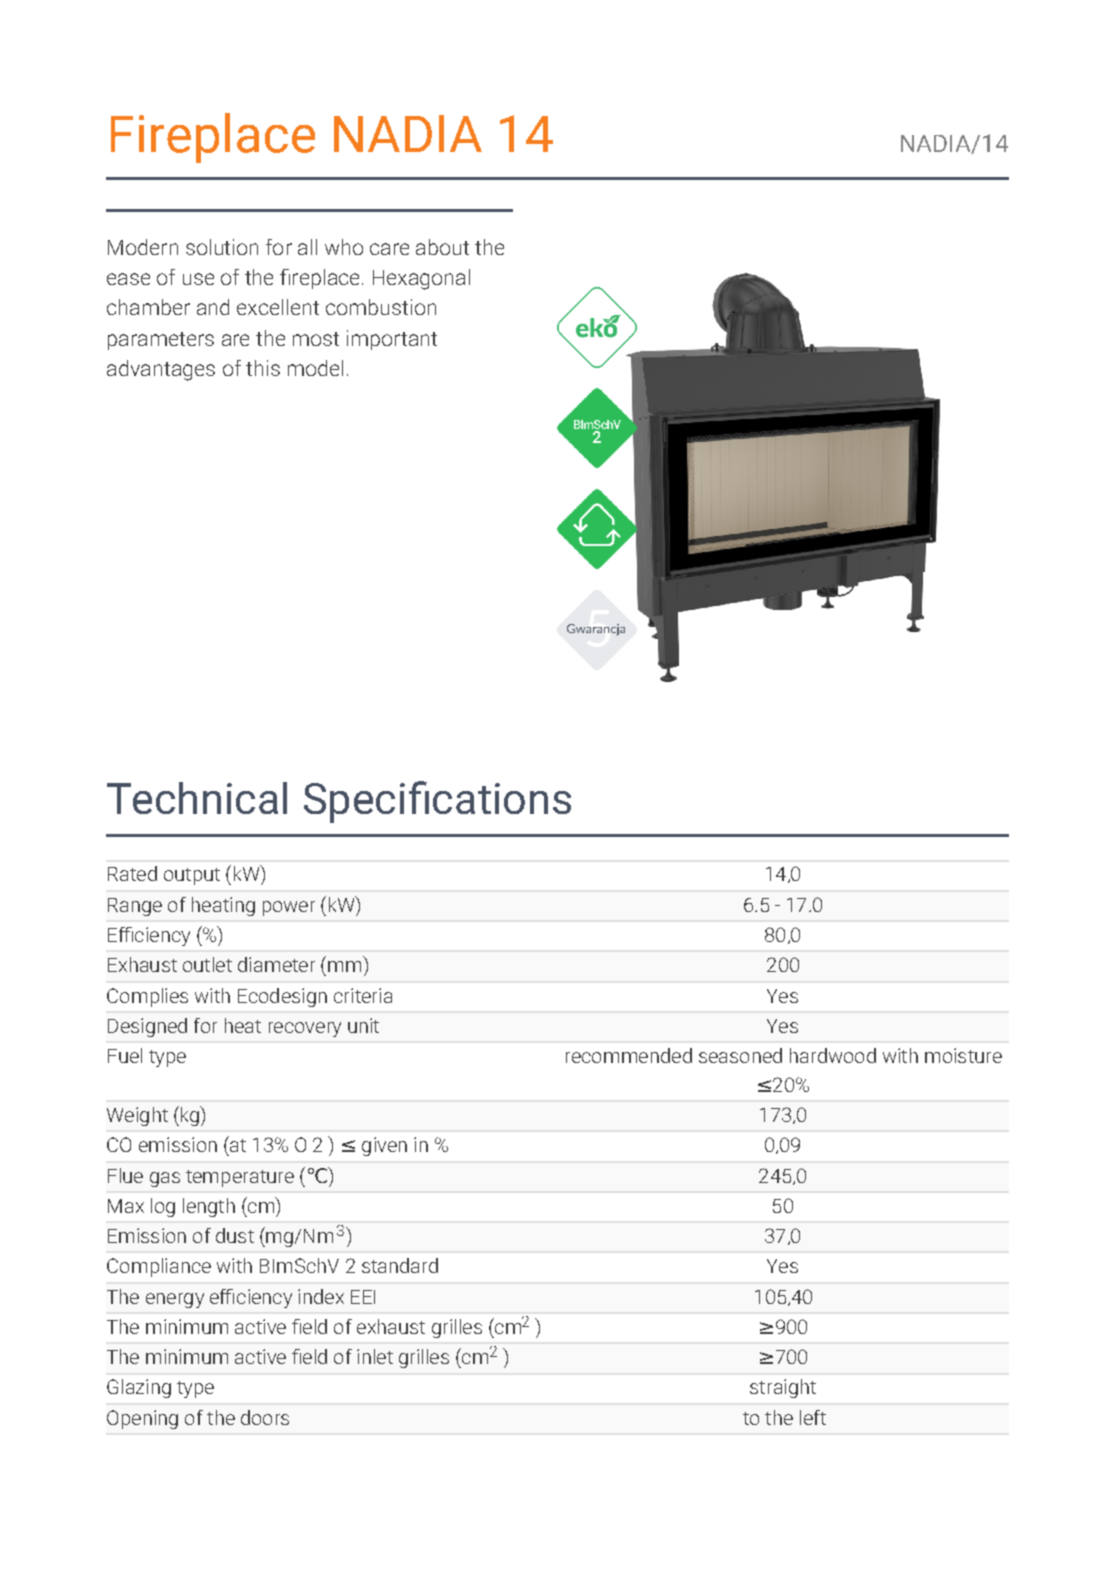 The image size is (1116, 1579). What do you see at coordinates (392, 340) in the screenshot?
I see `important` at bounding box center [392, 340].
